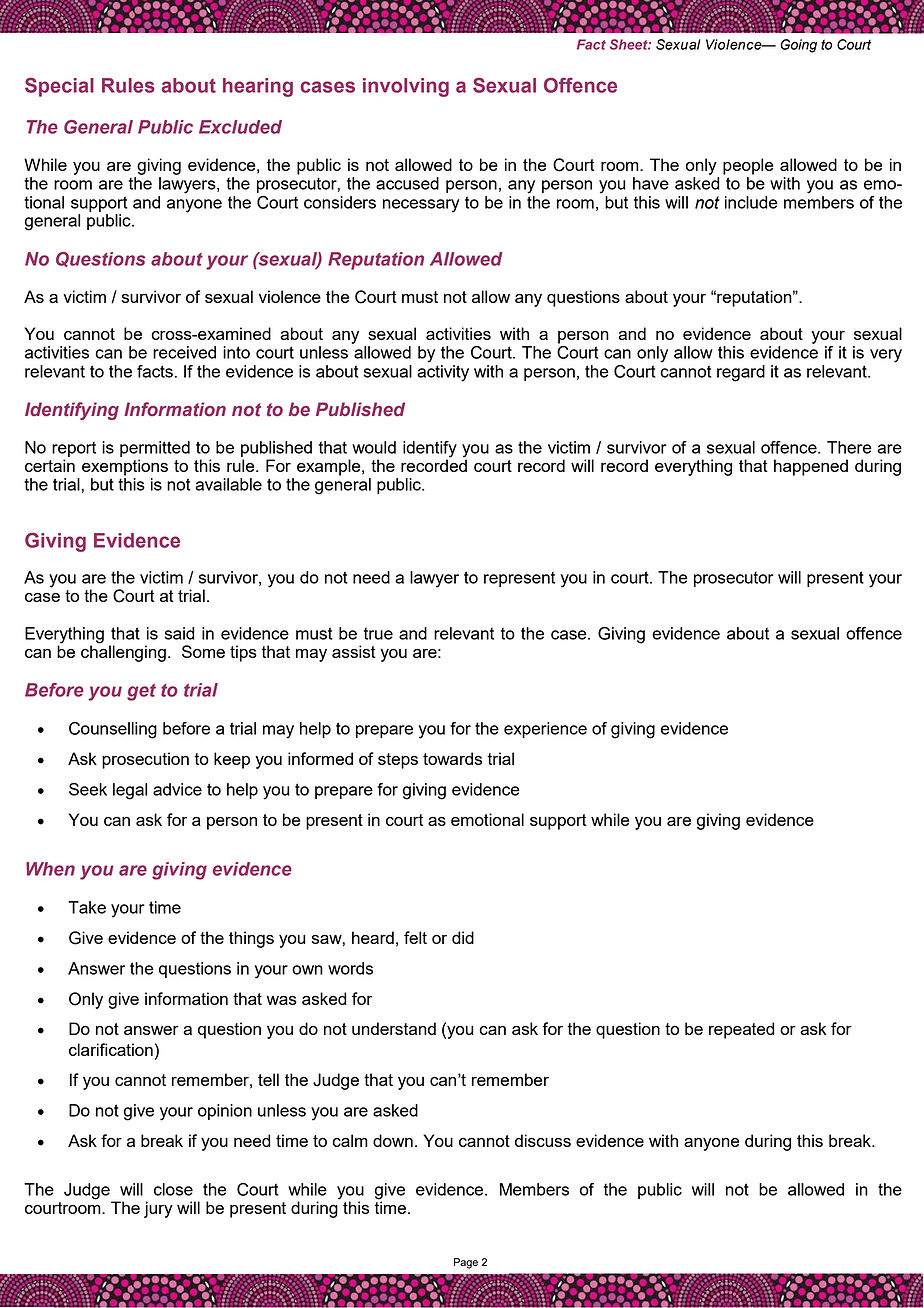 The image size is (924, 1308). I want to click on involving, so click(406, 87).
